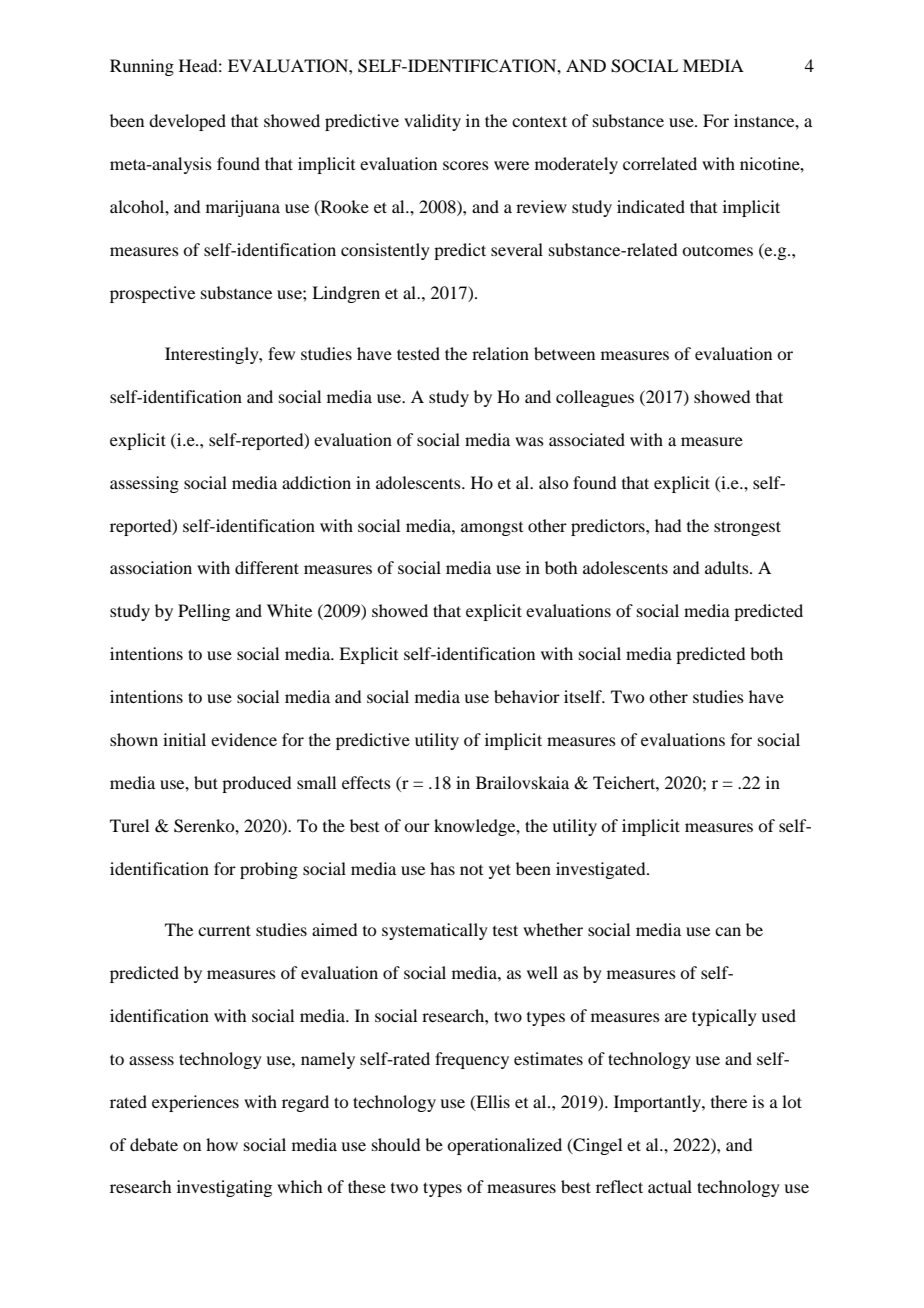 The height and width of the screenshot is (1308, 924). Describe the element at coordinates (289, 610) in the screenshot. I see `White` at that location.
